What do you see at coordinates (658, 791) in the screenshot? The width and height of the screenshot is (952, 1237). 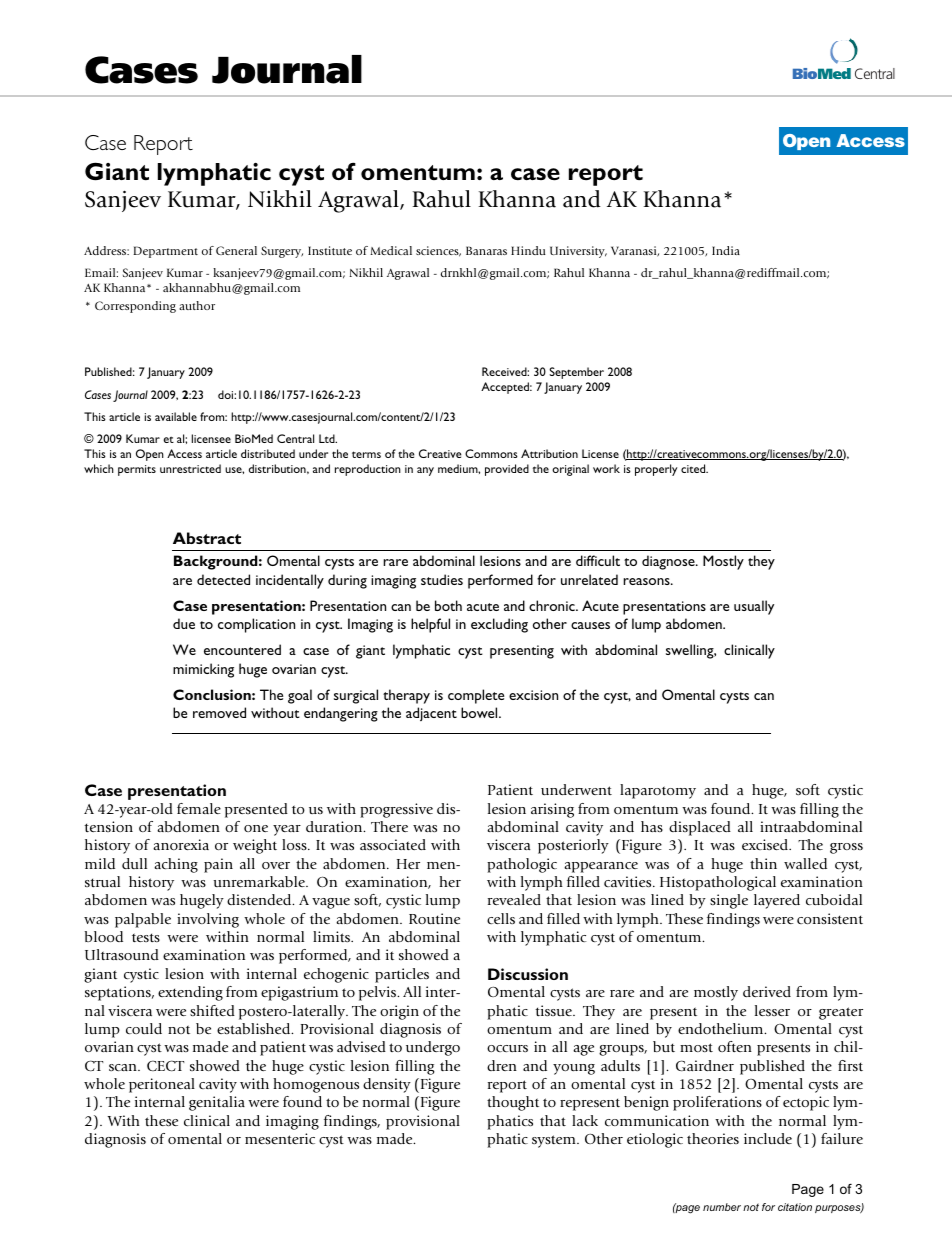 I see `laparotomy` at bounding box center [658, 791].
